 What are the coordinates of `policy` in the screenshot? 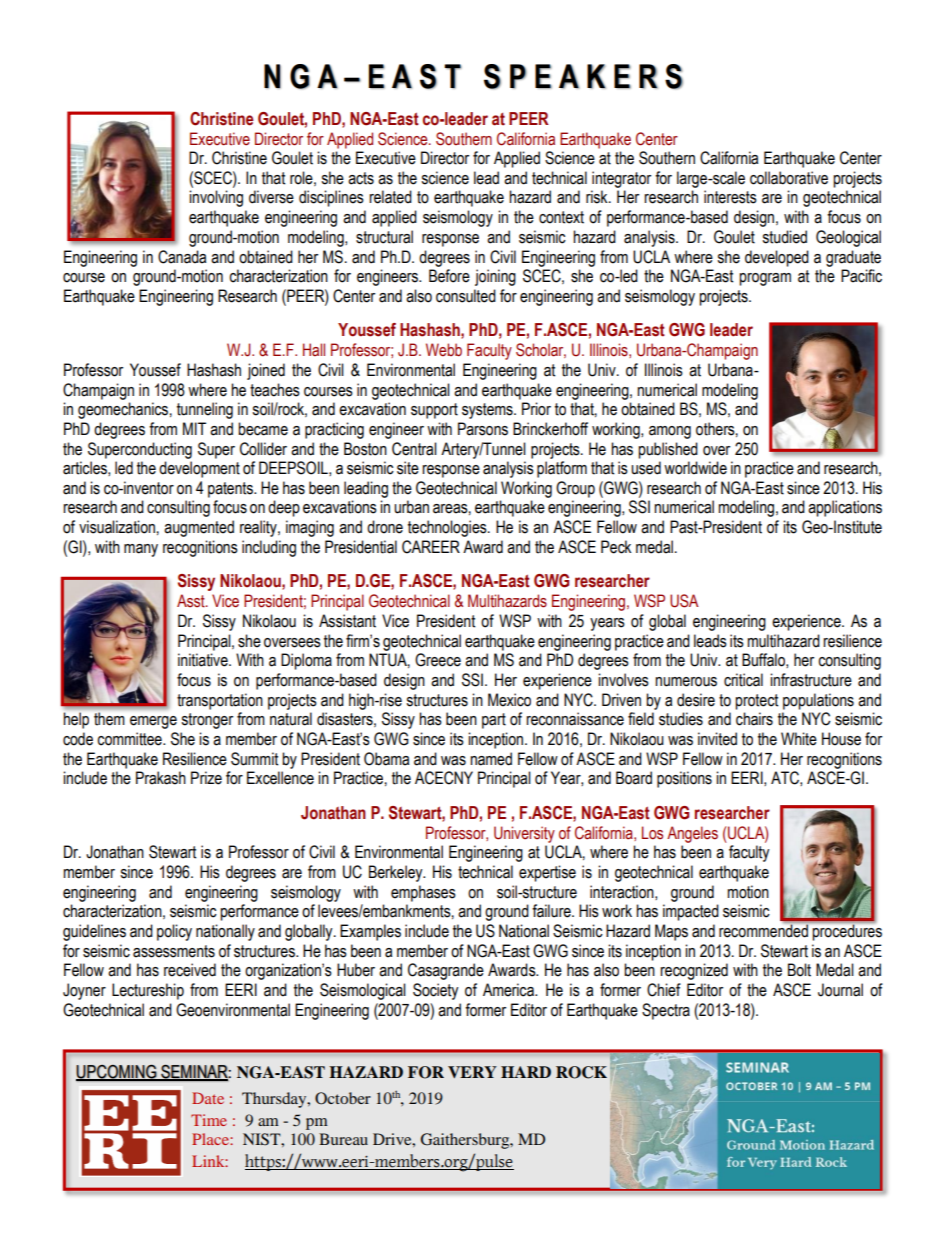 It's located at (174, 932).
